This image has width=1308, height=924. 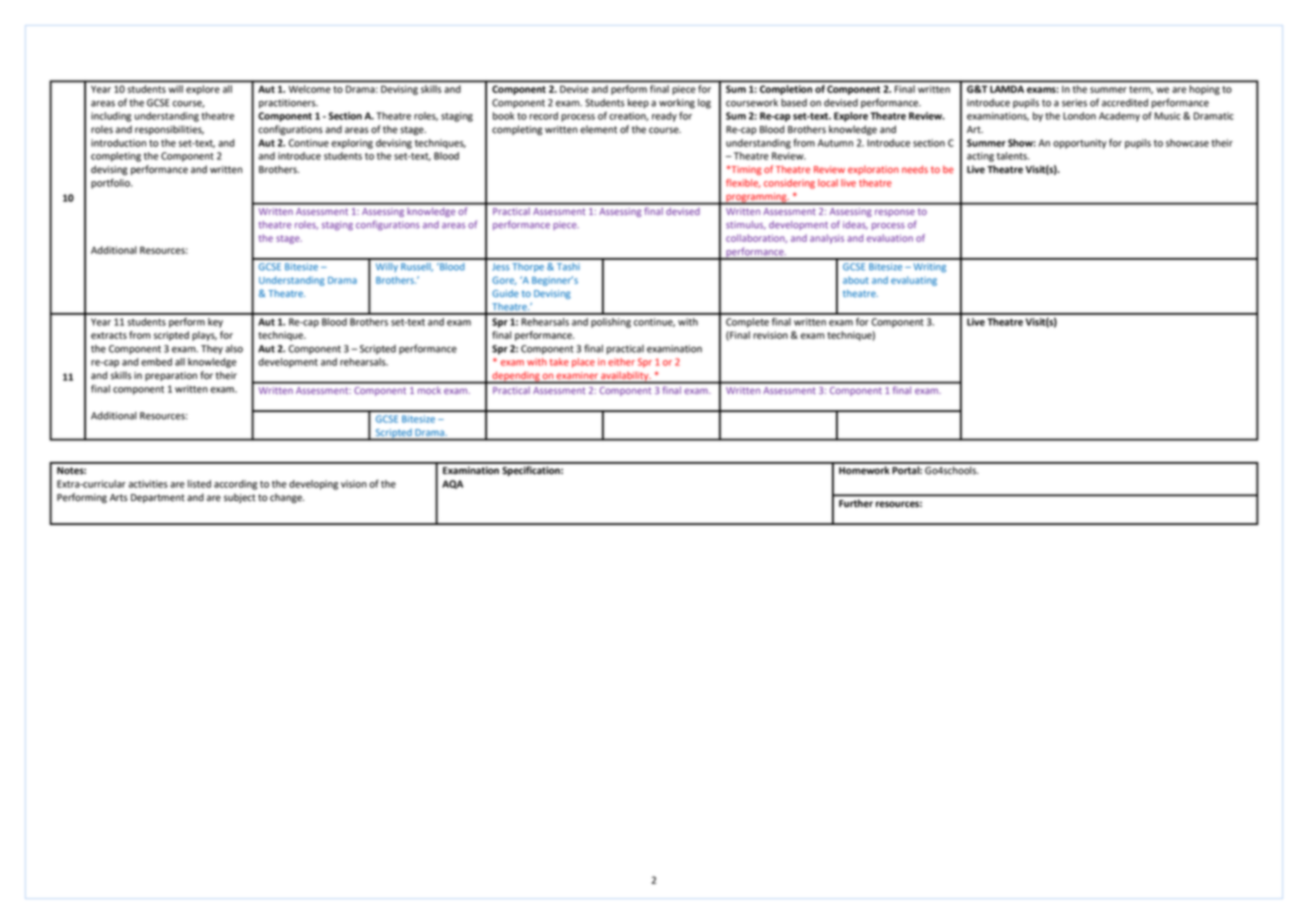 What do you see at coordinates (111, 184) in the image?
I see `portfolio` at bounding box center [111, 184].
